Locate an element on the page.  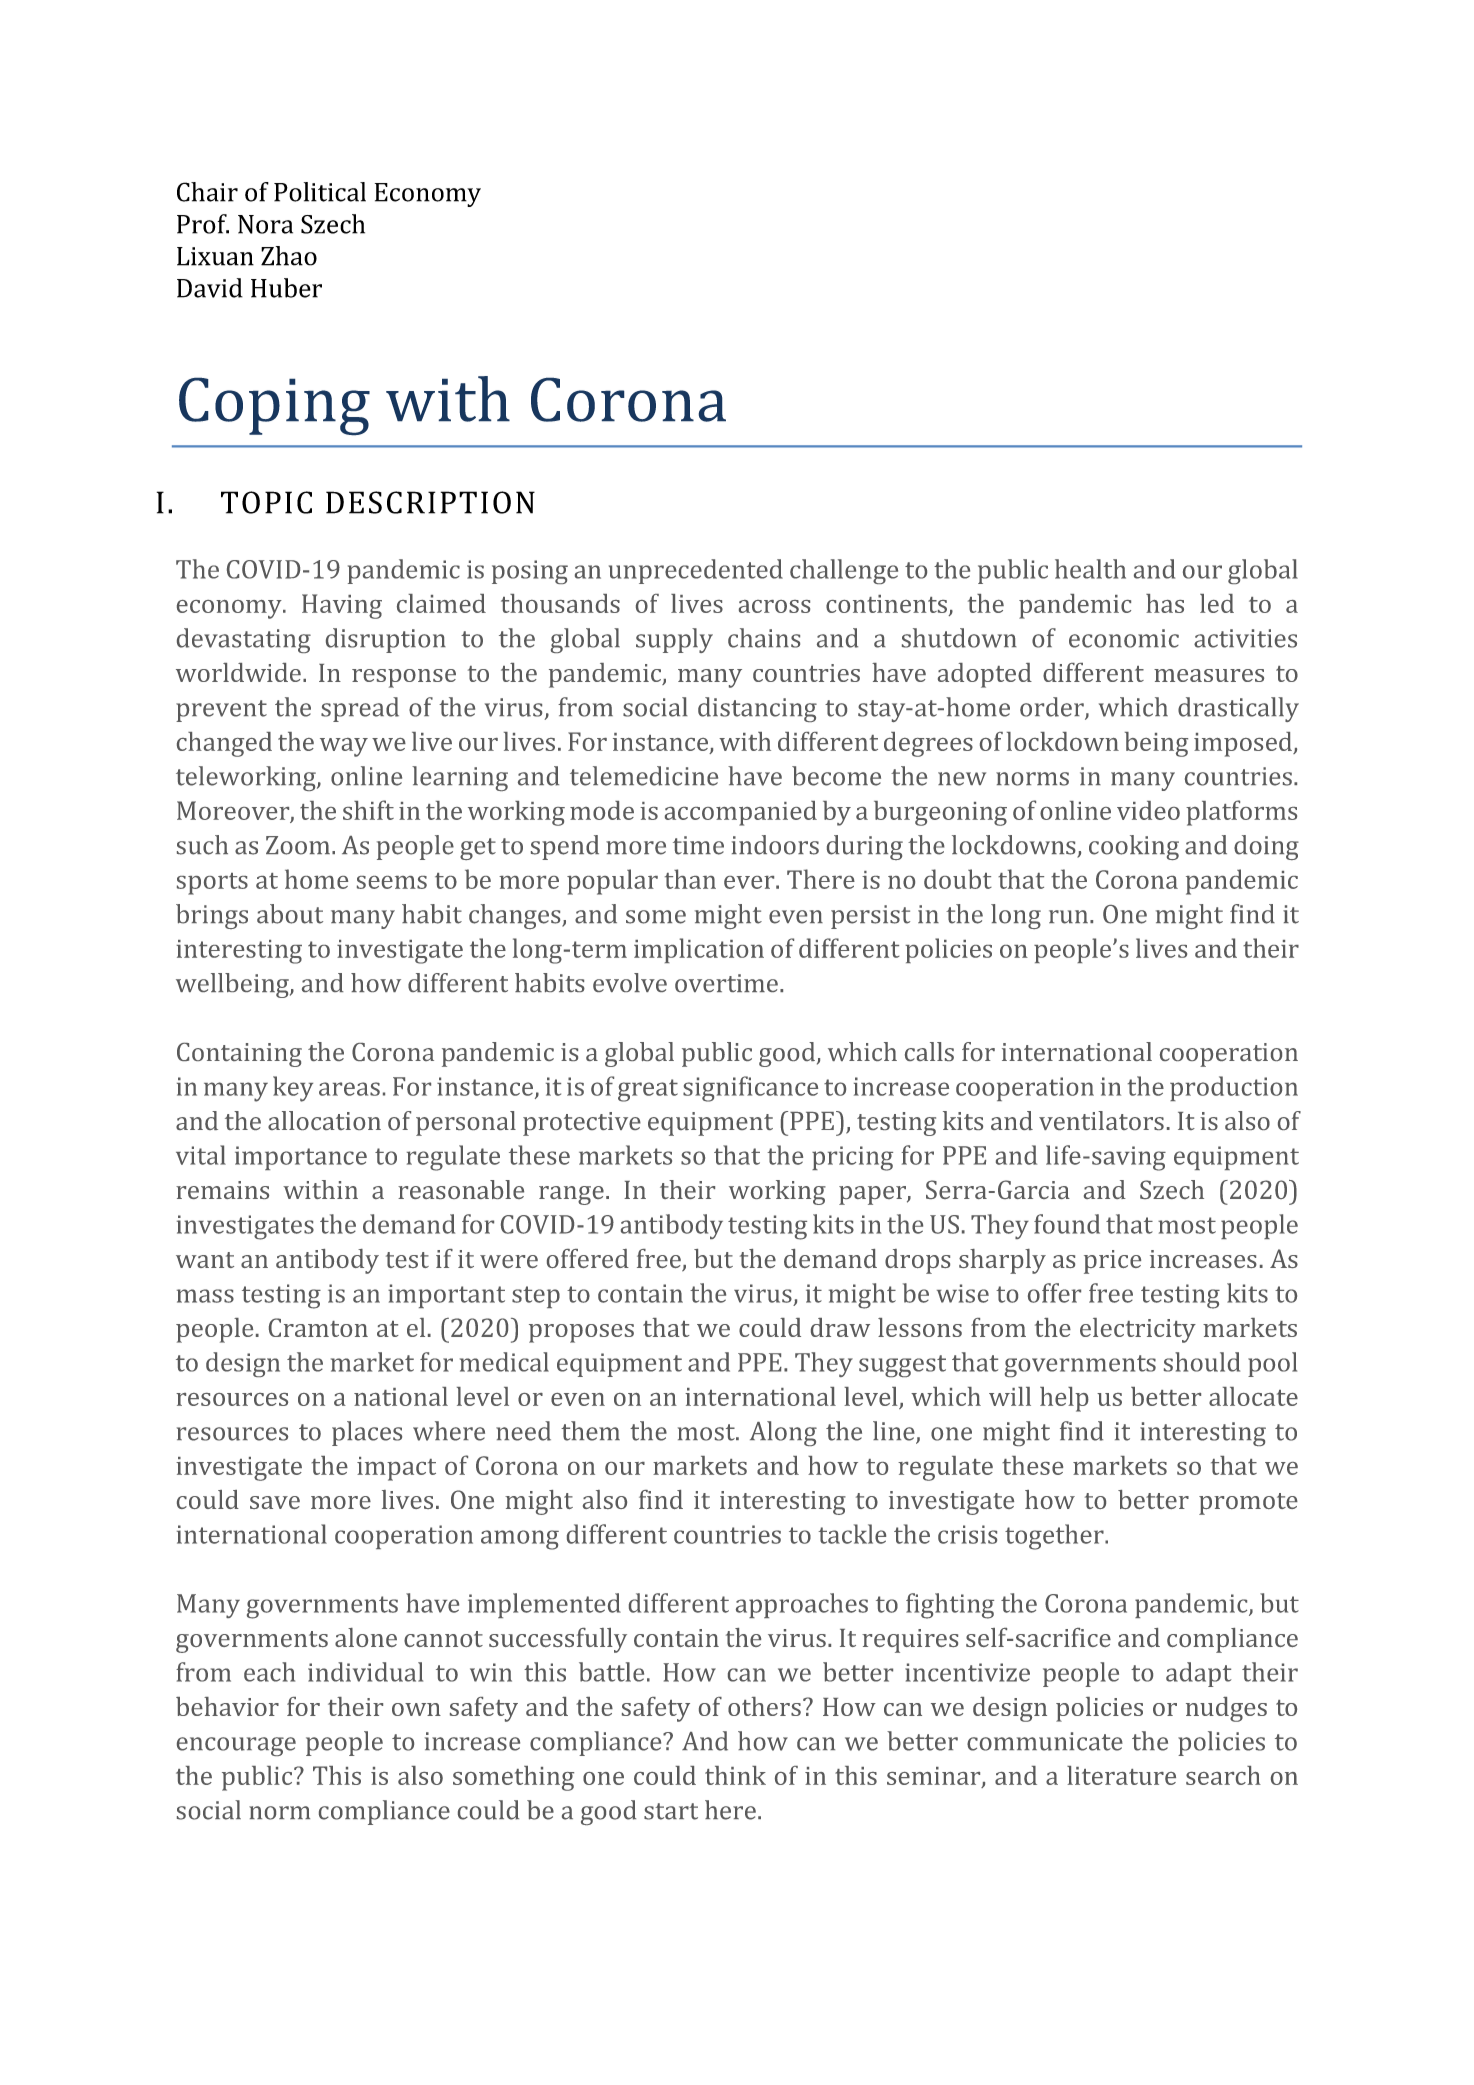
Political is located at coordinates (320, 192).
